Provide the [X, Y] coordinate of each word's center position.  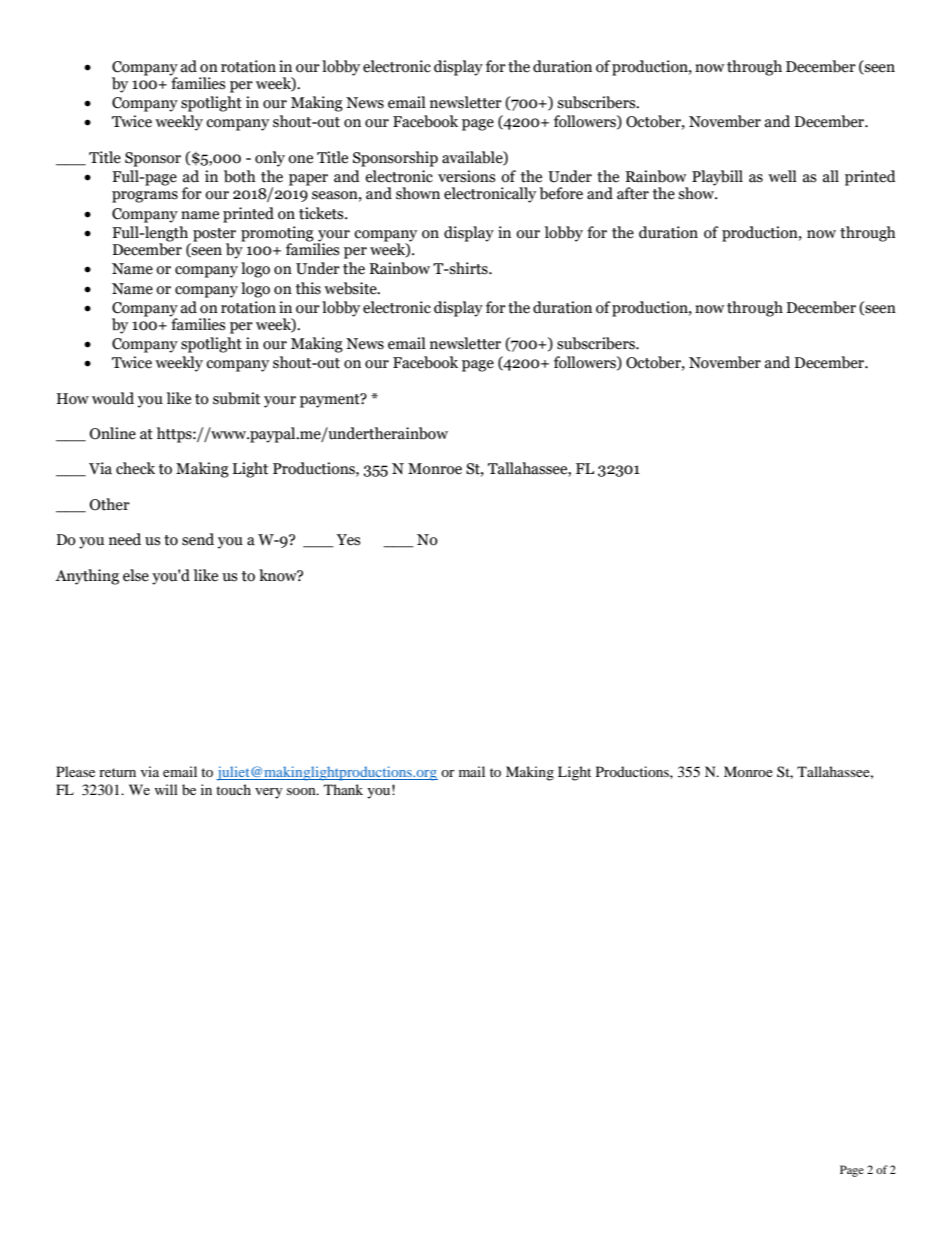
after [633, 193]
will [166, 789]
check [135, 468]
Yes [348, 540]
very [269, 793]
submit [236, 398]
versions [466, 176]
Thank [343, 789]
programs [145, 197]
